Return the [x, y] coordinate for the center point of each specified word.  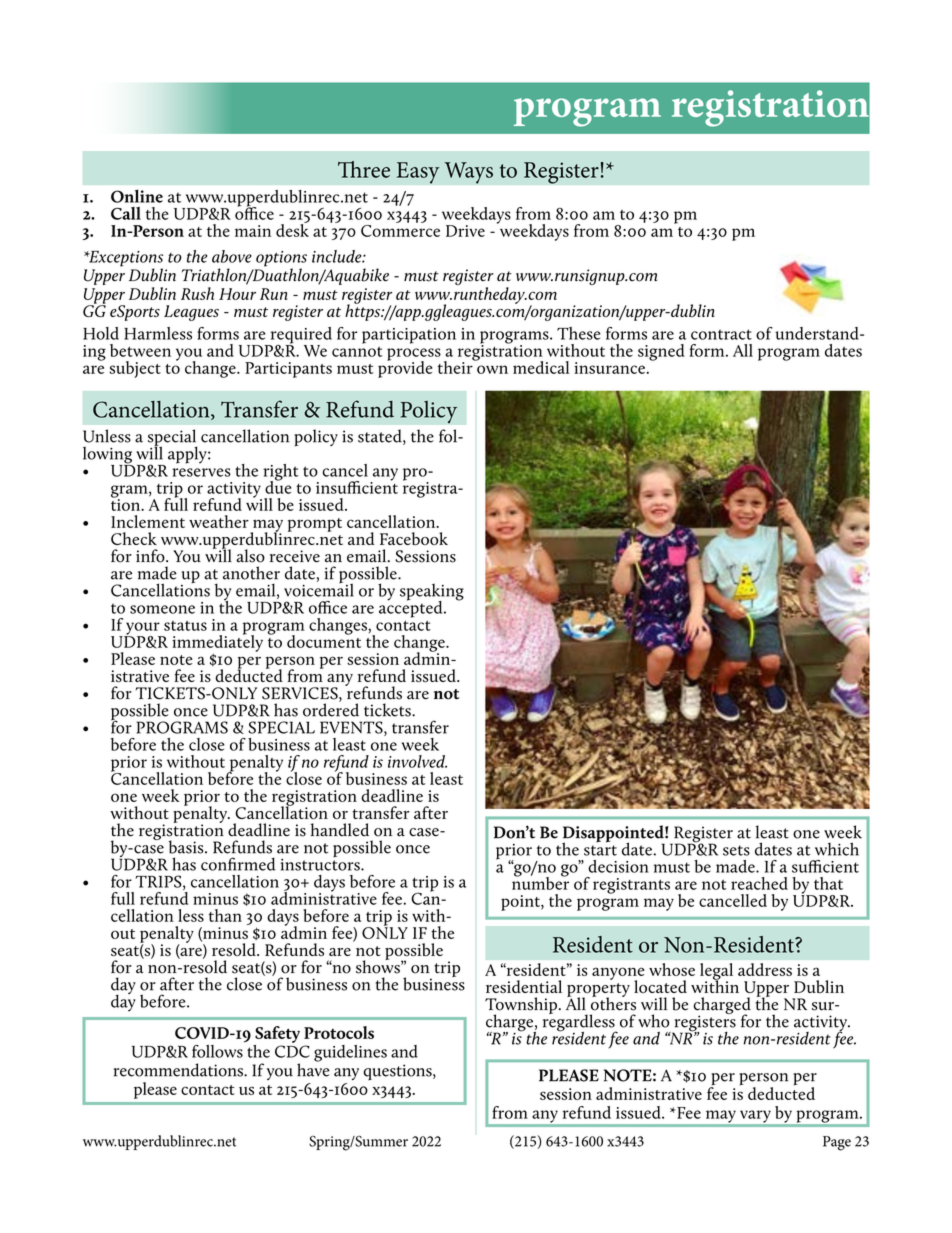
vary [755, 1116]
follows [217, 1051]
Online [137, 196]
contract [721, 334]
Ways [468, 173]
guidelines [350, 1053]
